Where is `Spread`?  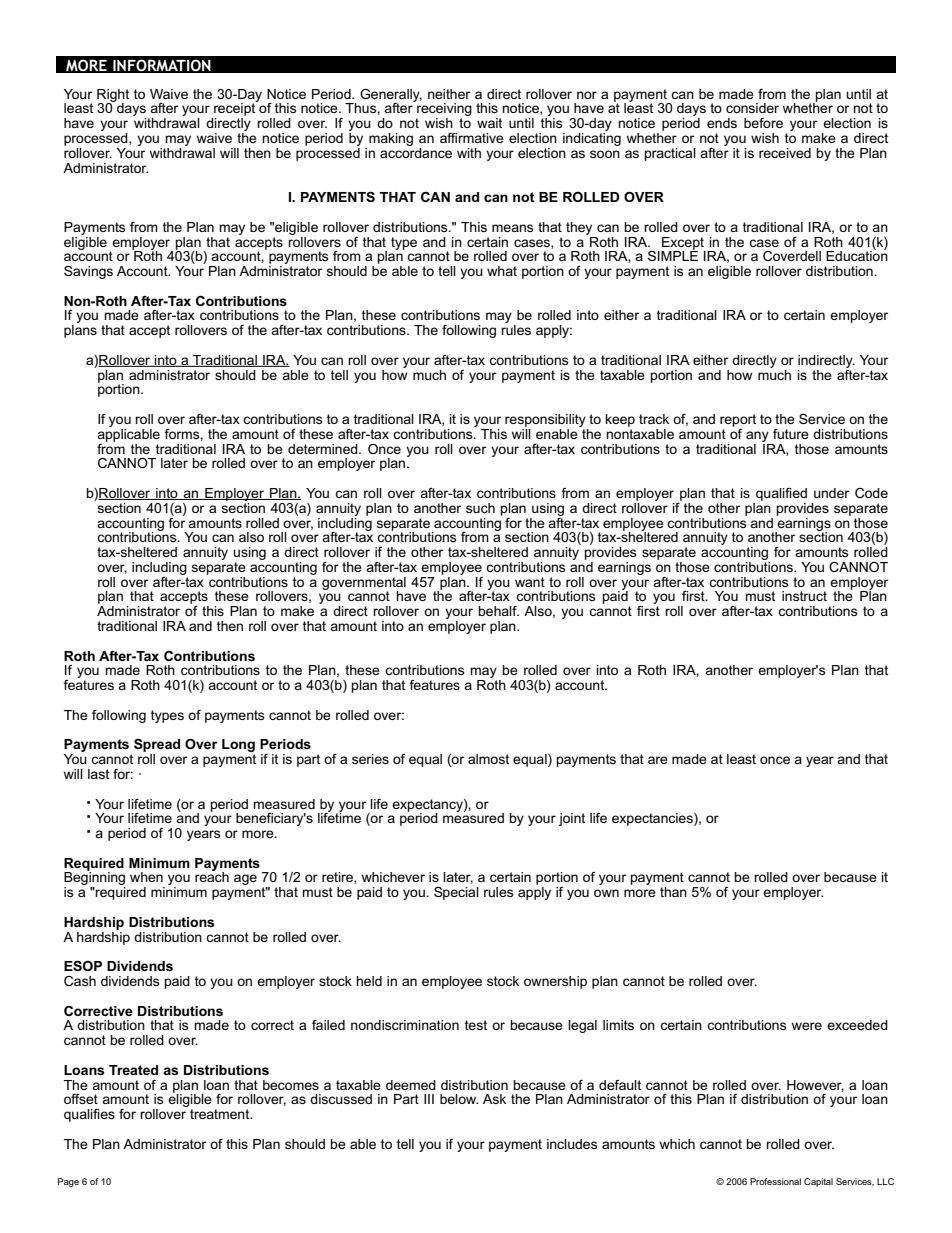
Spread is located at coordinates (157, 746).
